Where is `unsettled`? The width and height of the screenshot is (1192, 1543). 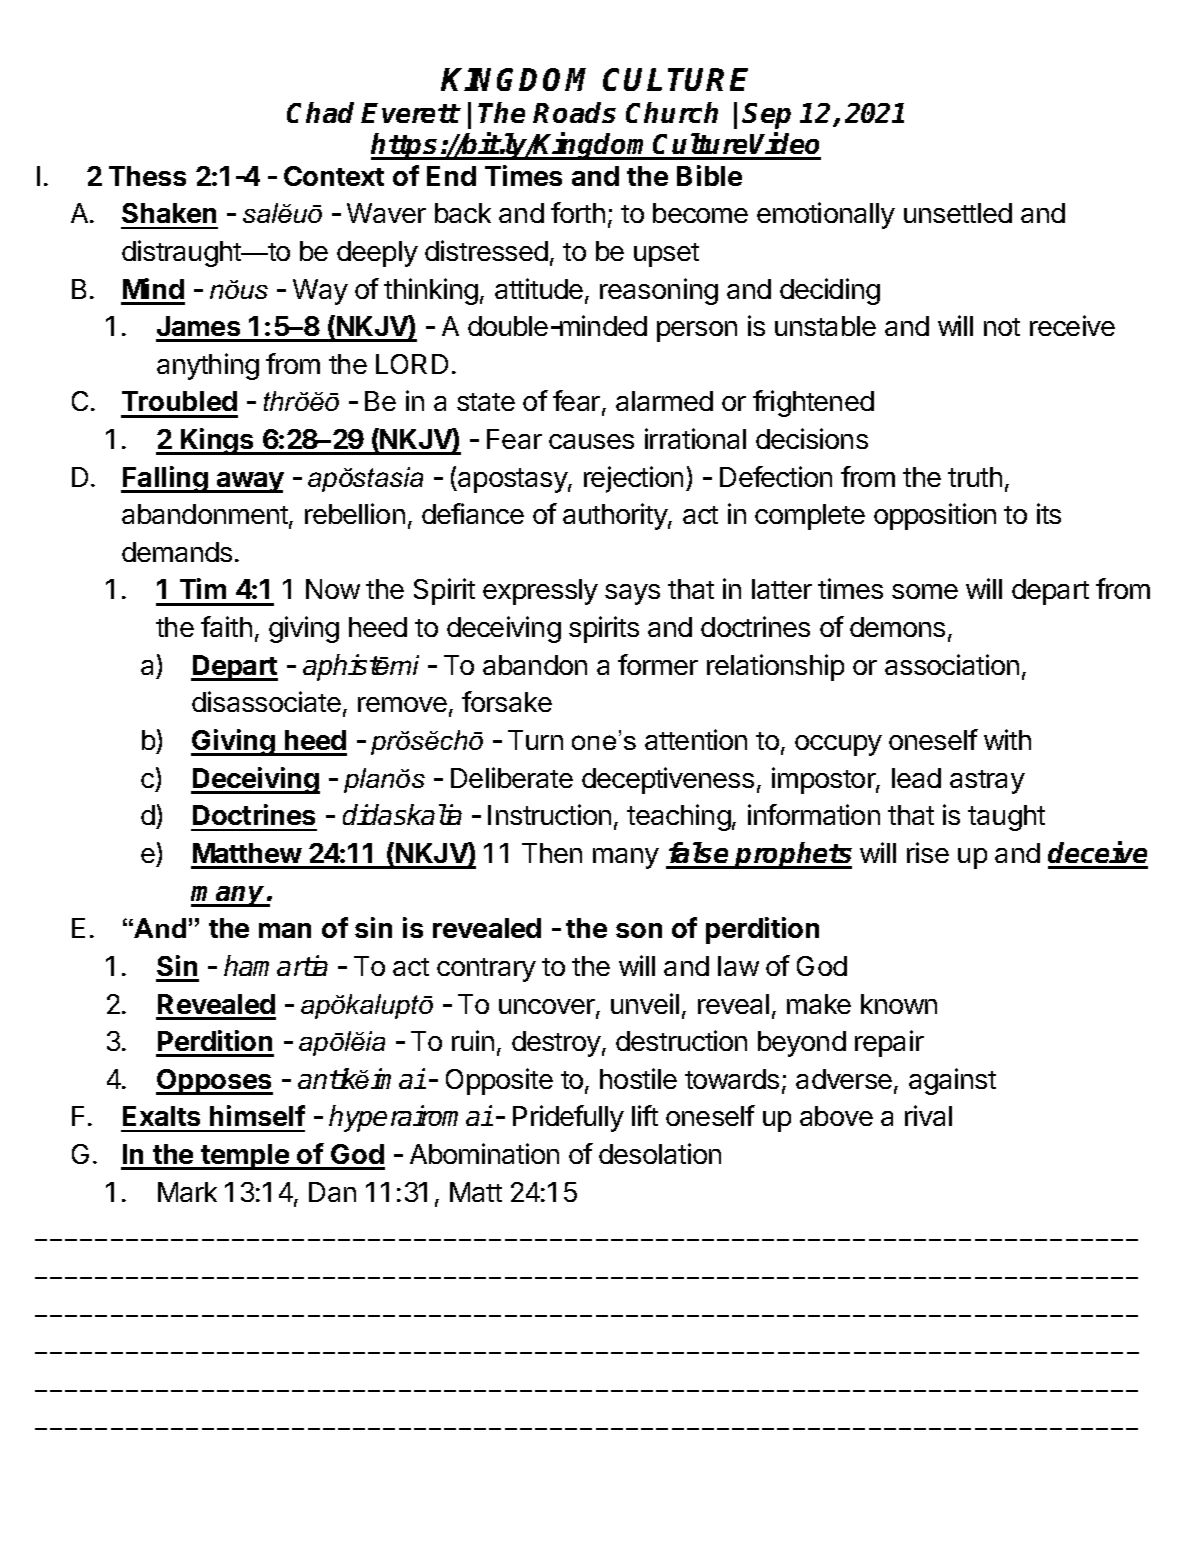 unsettled is located at coordinates (958, 213).
